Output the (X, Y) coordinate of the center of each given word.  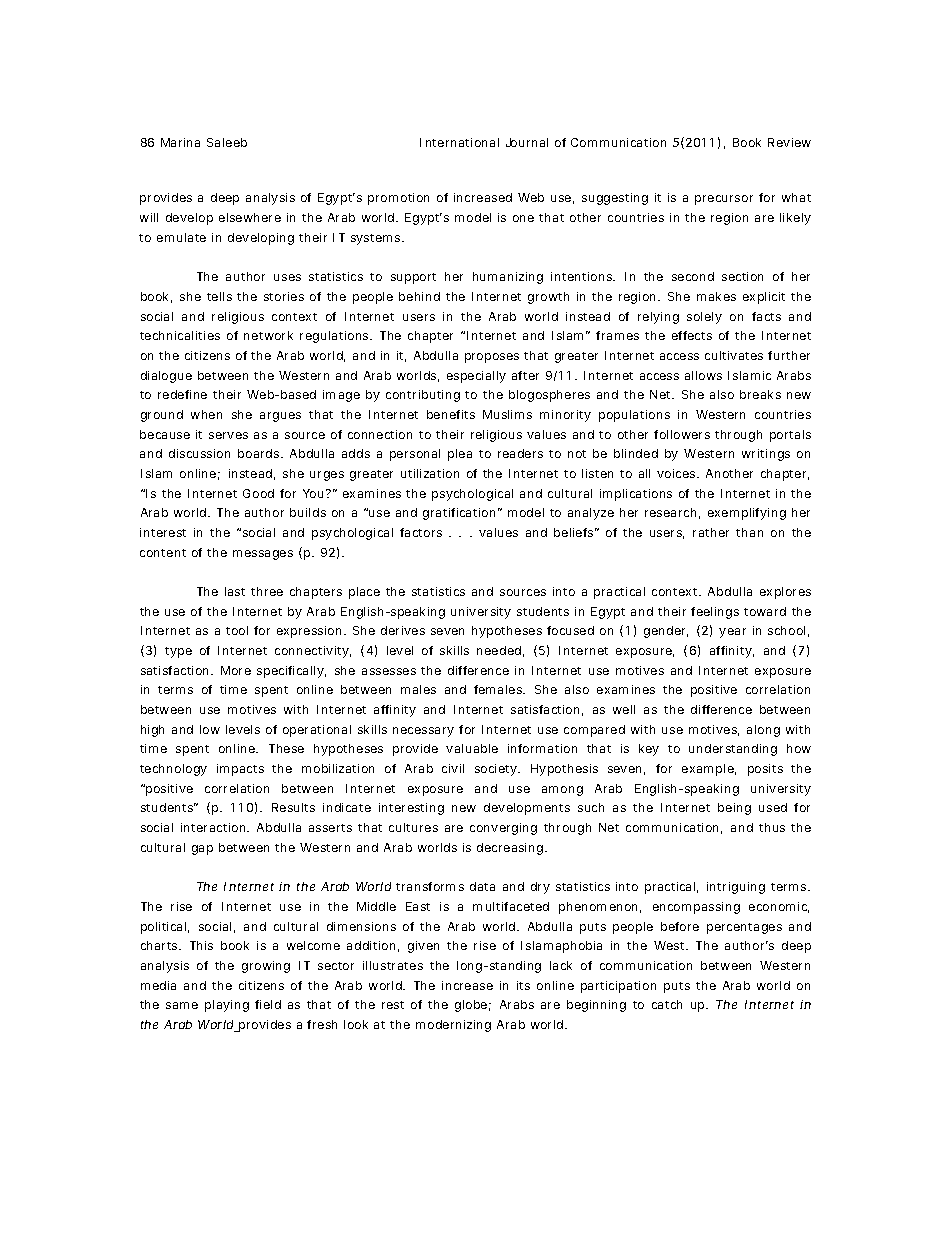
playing (227, 1006)
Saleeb (227, 142)
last (235, 591)
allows (703, 375)
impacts (240, 770)
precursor (724, 200)
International (459, 142)
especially (476, 377)
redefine (182, 394)
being (734, 809)
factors (421, 532)
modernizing (453, 1026)
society (497, 770)
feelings (715, 613)
